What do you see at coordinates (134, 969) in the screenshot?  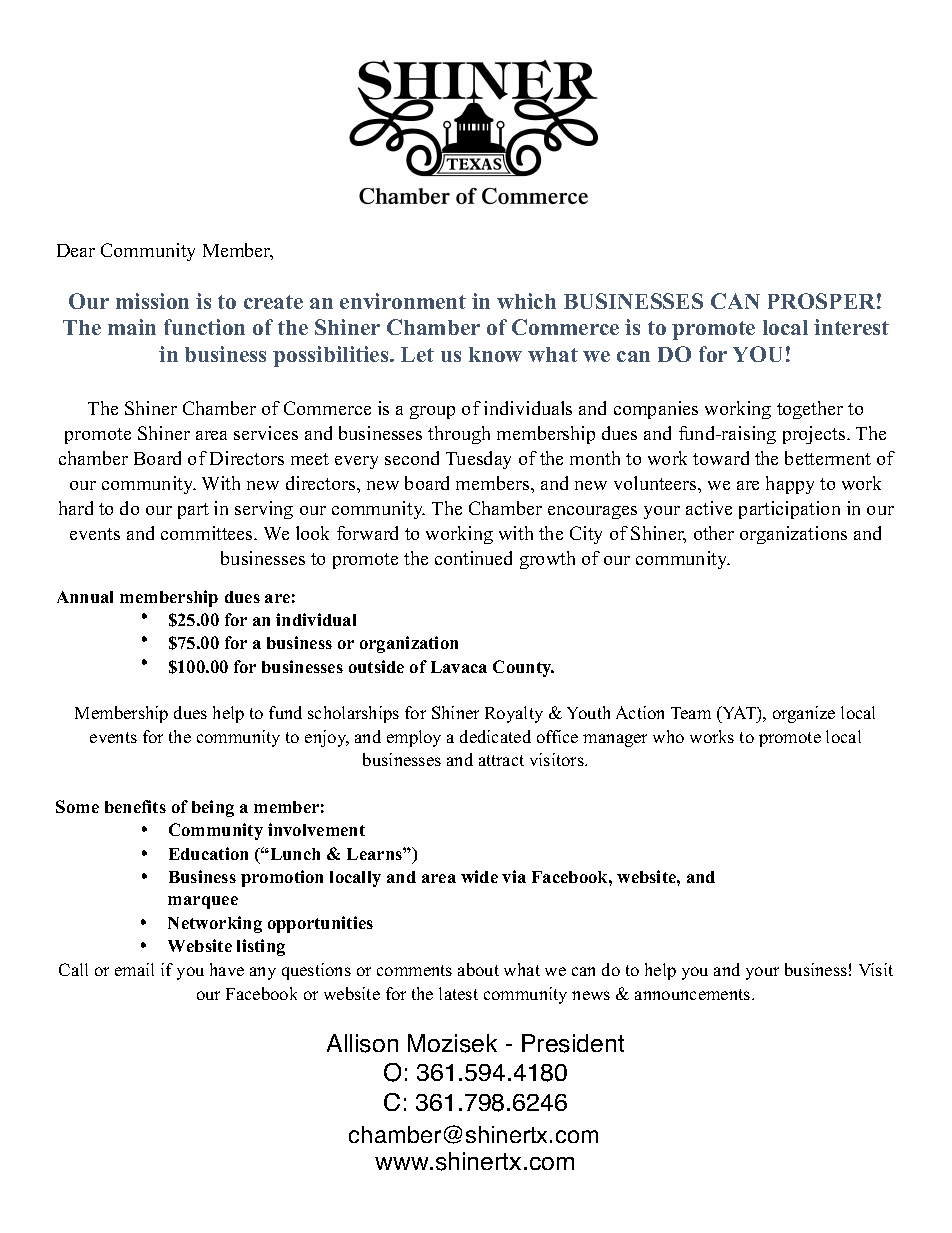 I see `email` at bounding box center [134, 969].
